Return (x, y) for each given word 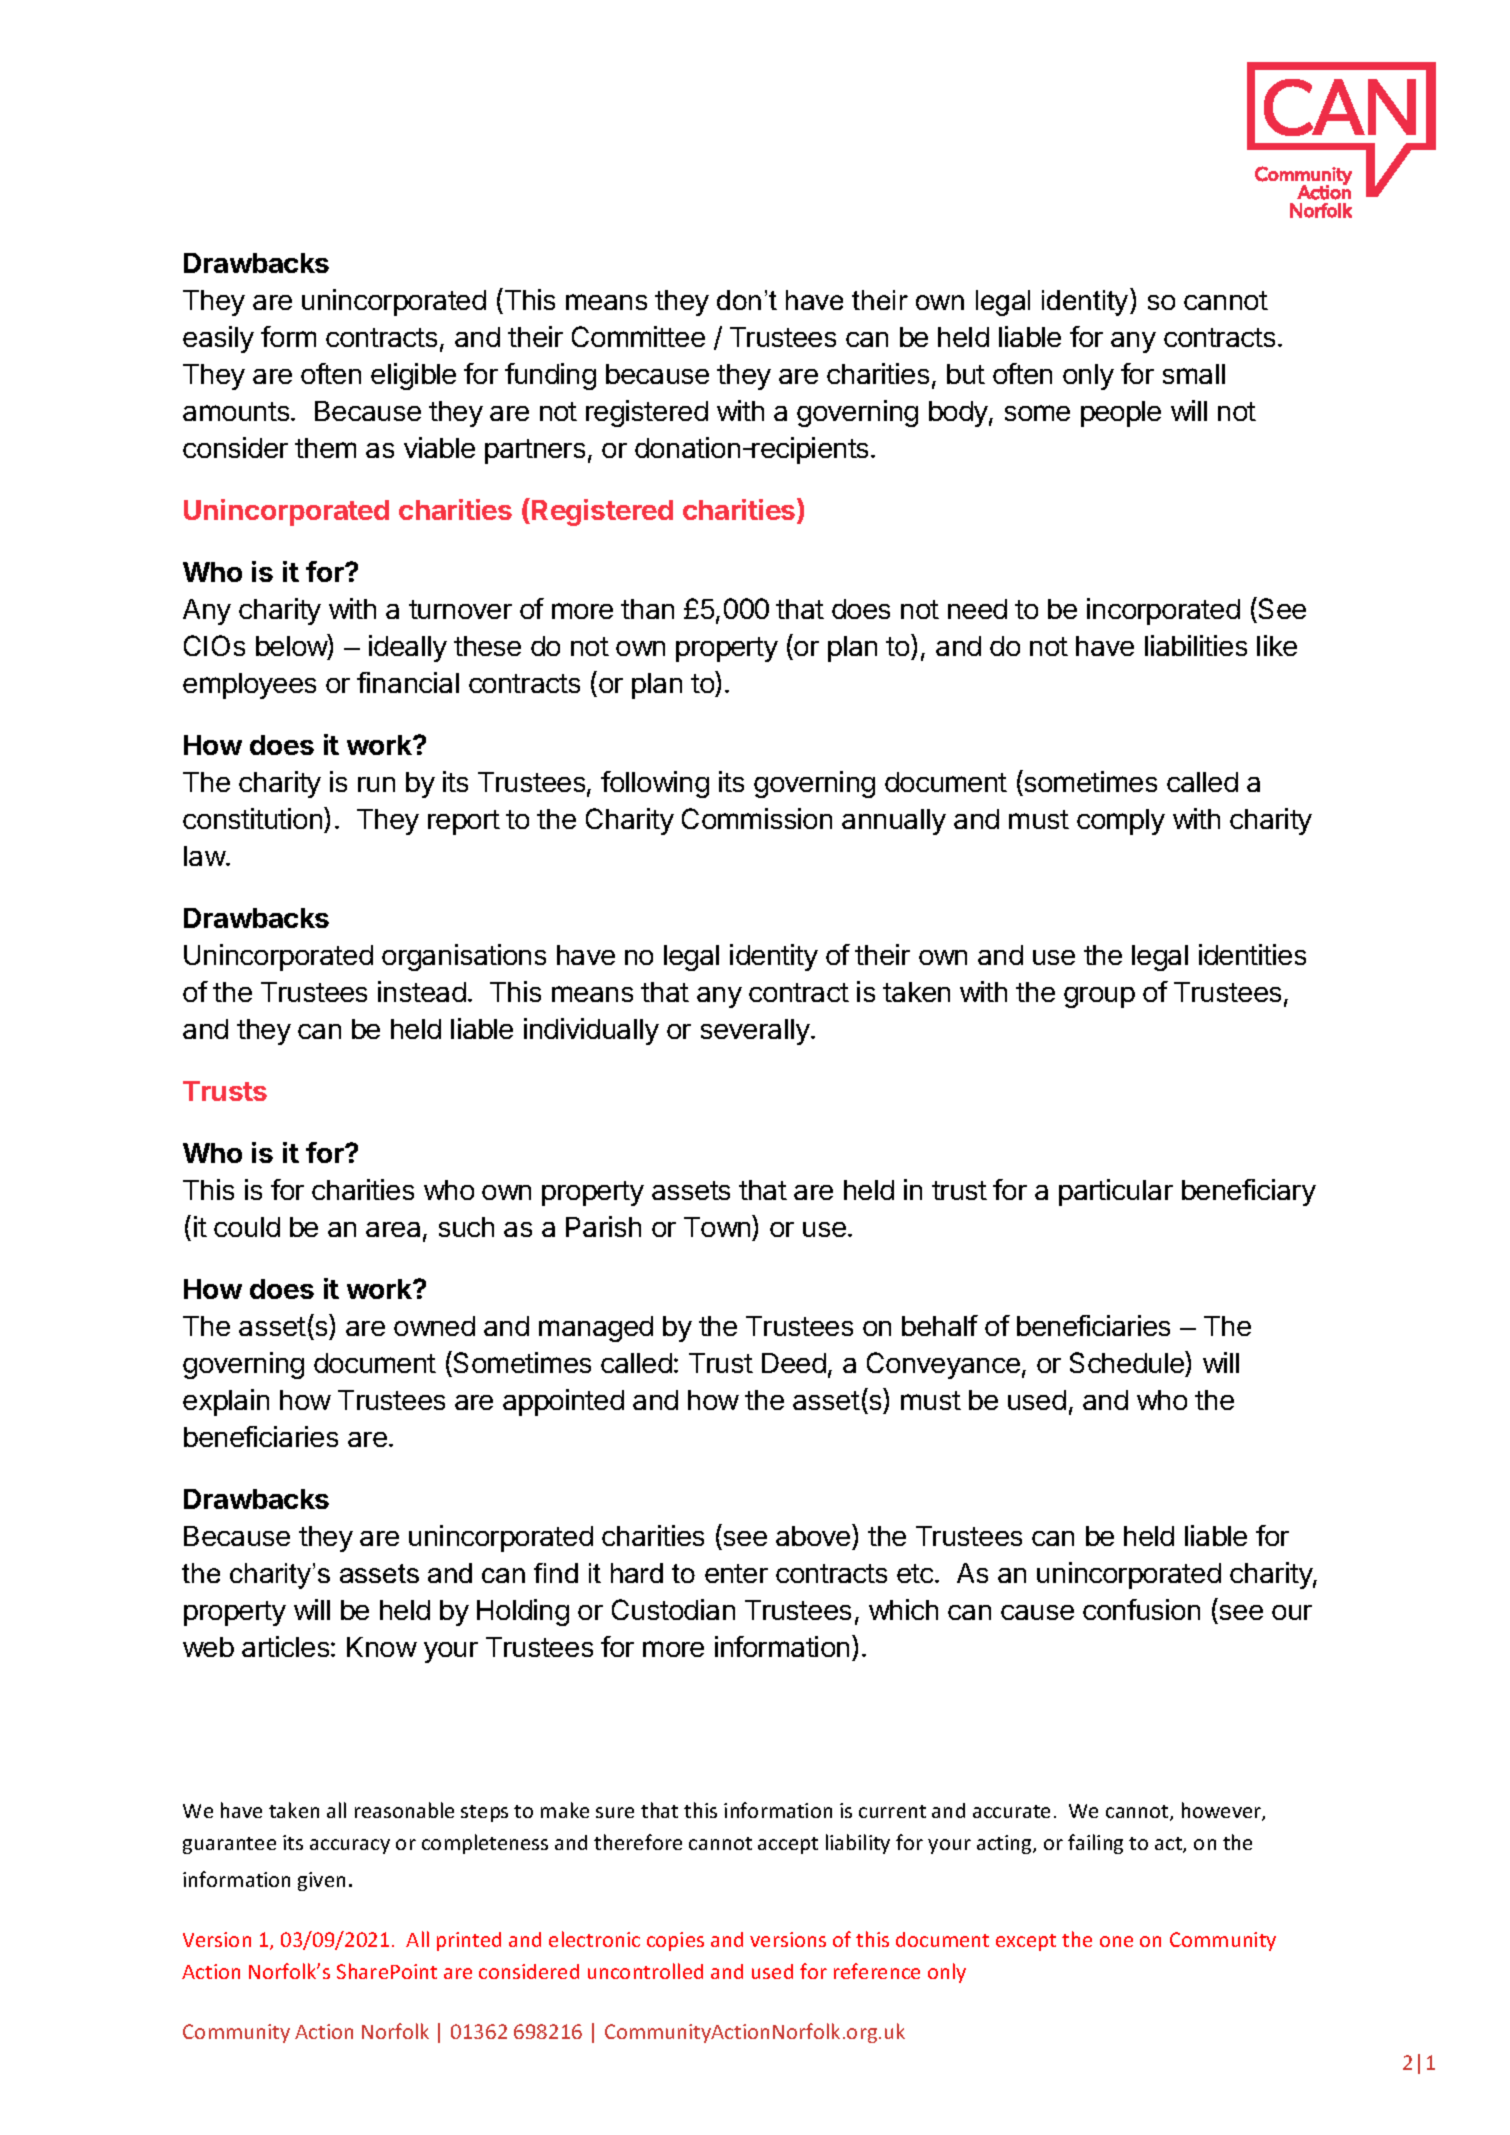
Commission (757, 818)
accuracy (350, 1846)
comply (1121, 822)
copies (675, 1941)
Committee (638, 336)
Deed (794, 1363)
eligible (413, 376)
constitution (254, 818)
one (1116, 1941)
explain (226, 1402)
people (1121, 414)
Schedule (1128, 1362)
